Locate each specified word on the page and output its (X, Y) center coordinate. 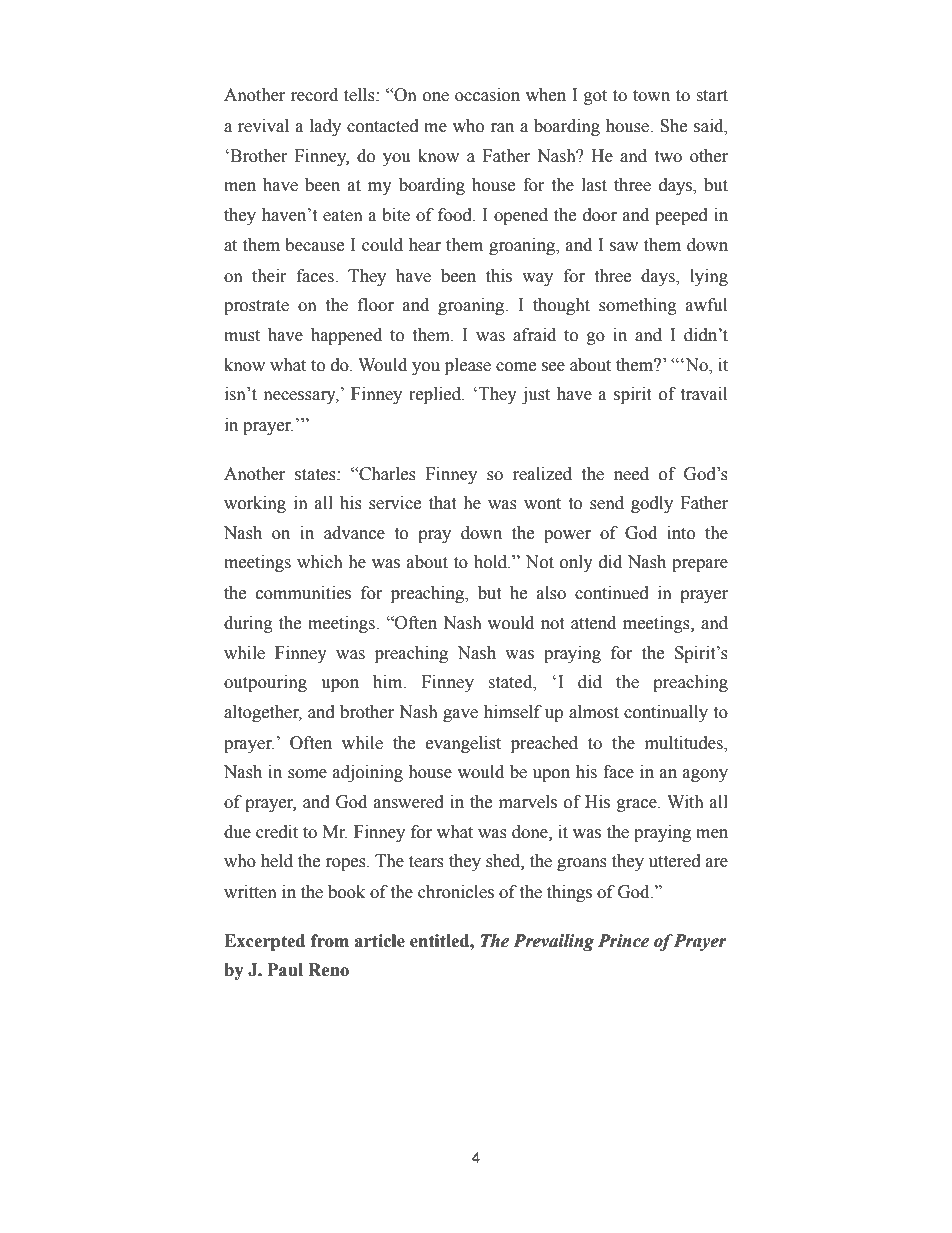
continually (666, 713)
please (468, 366)
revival (263, 126)
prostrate (256, 307)
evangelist (463, 744)
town (651, 96)
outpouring (265, 683)
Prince (623, 941)
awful (706, 305)
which (320, 562)
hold (492, 562)
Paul (285, 970)
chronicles (456, 892)
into (681, 533)
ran (502, 128)
